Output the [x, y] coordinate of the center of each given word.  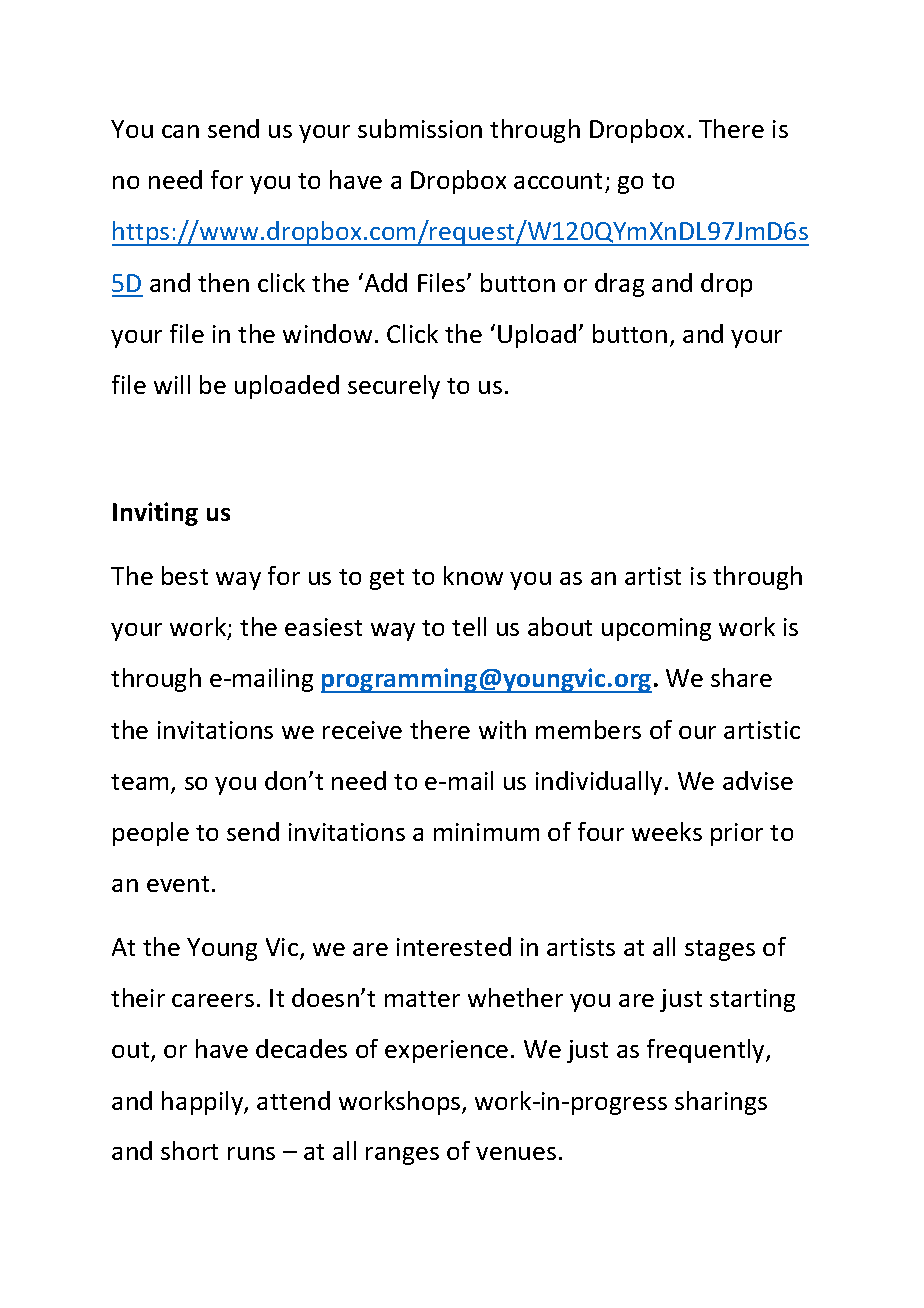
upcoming [656, 629]
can [180, 131]
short [189, 1150]
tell [469, 626]
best [185, 575]
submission [420, 128]
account [558, 181]
